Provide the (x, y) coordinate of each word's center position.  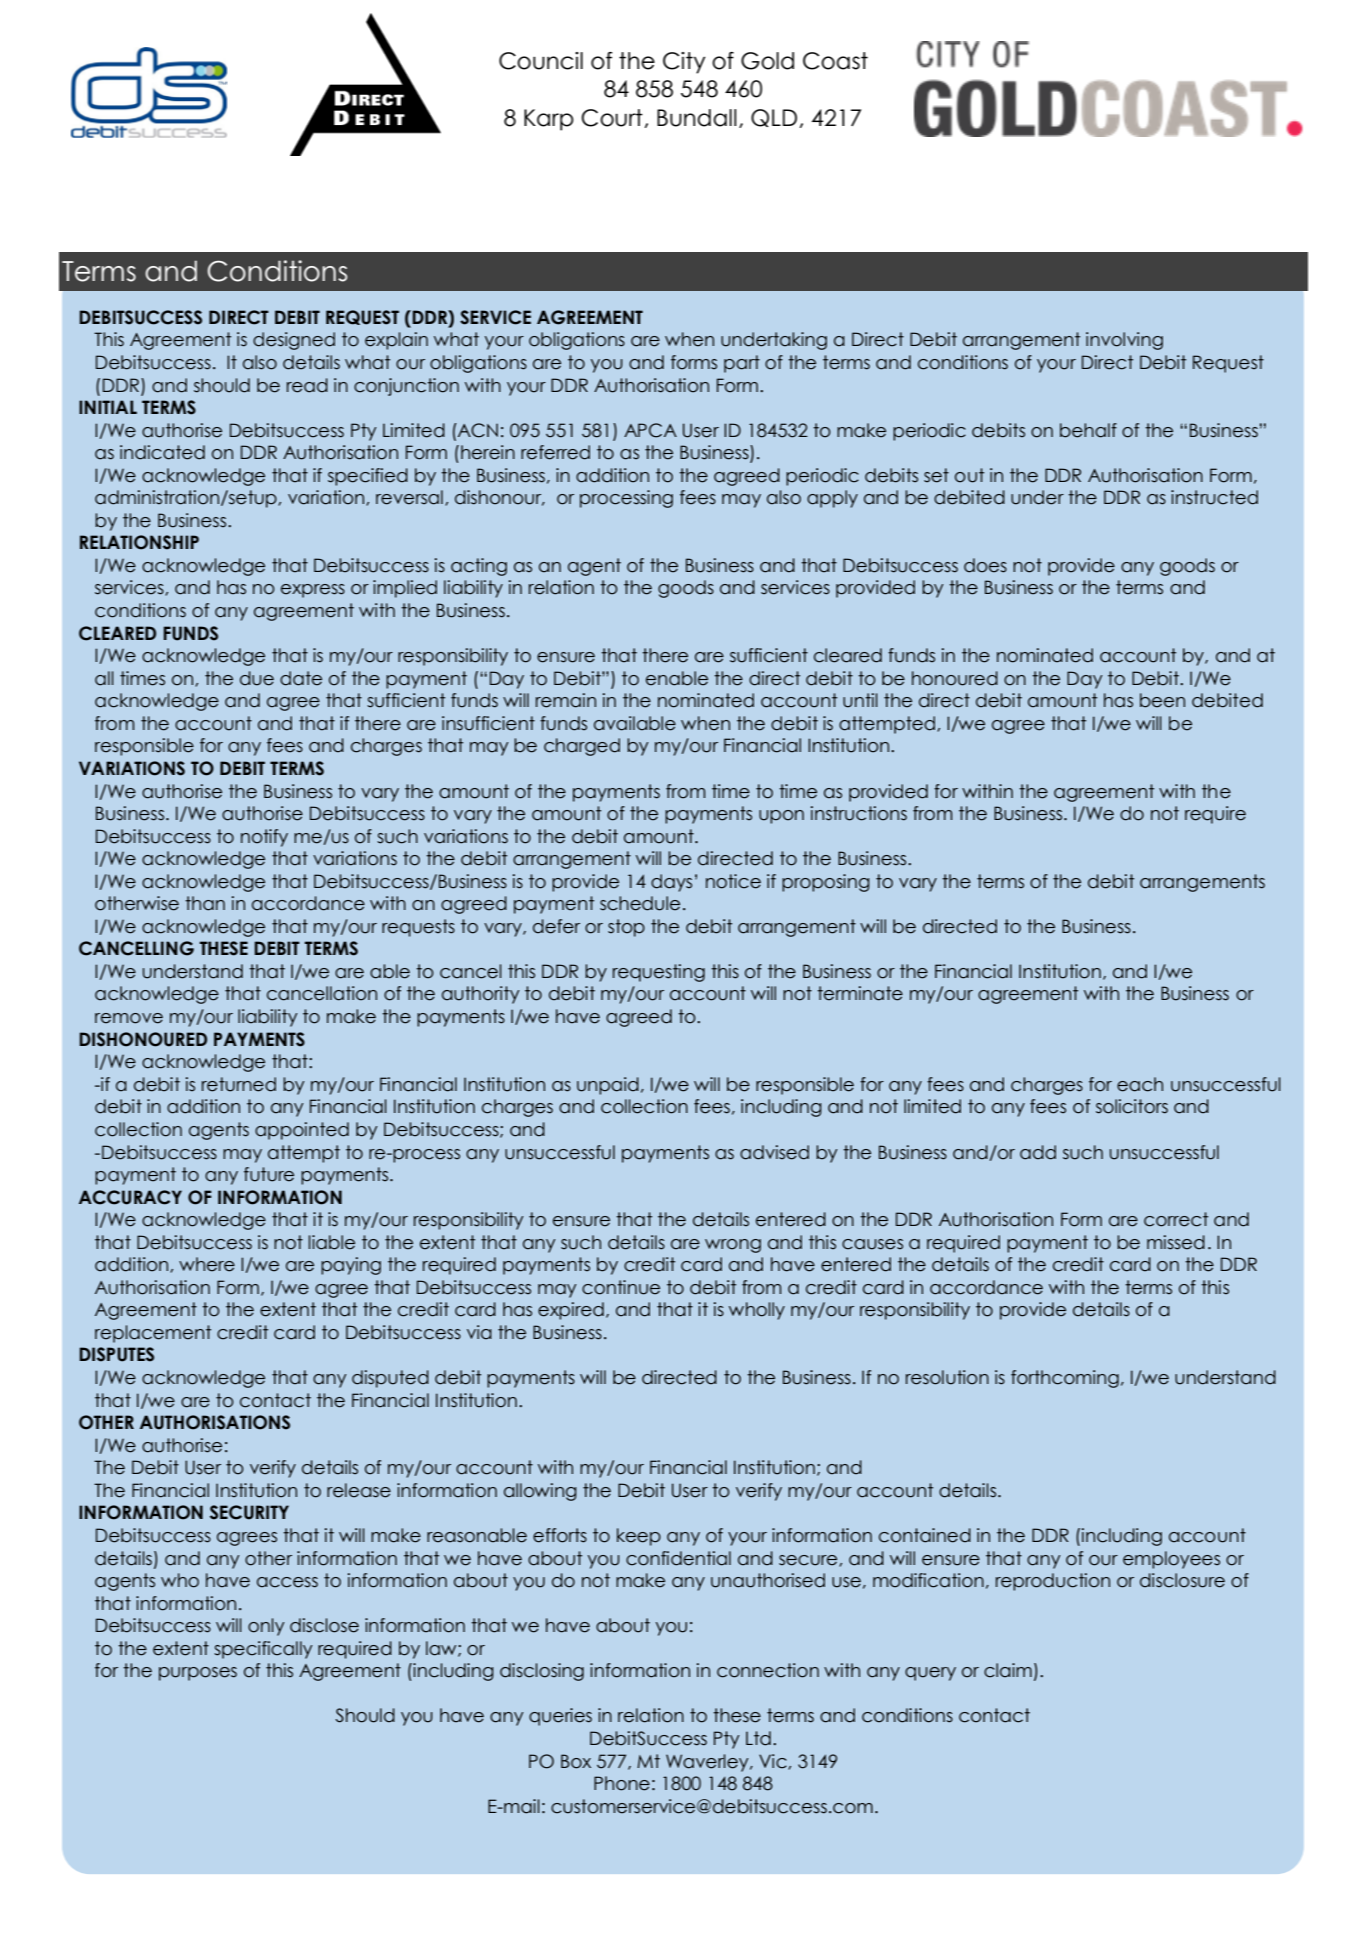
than (205, 903)
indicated (162, 452)
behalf (1088, 430)
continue (621, 1287)
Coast (835, 61)
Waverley (708, 1763)
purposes (198, 1674)
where (207, 1264)
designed (294, 341)
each (1140, 1084)
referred (555, 452)
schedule (640, 903)
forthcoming (1065, 1379)
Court (612, 118)
